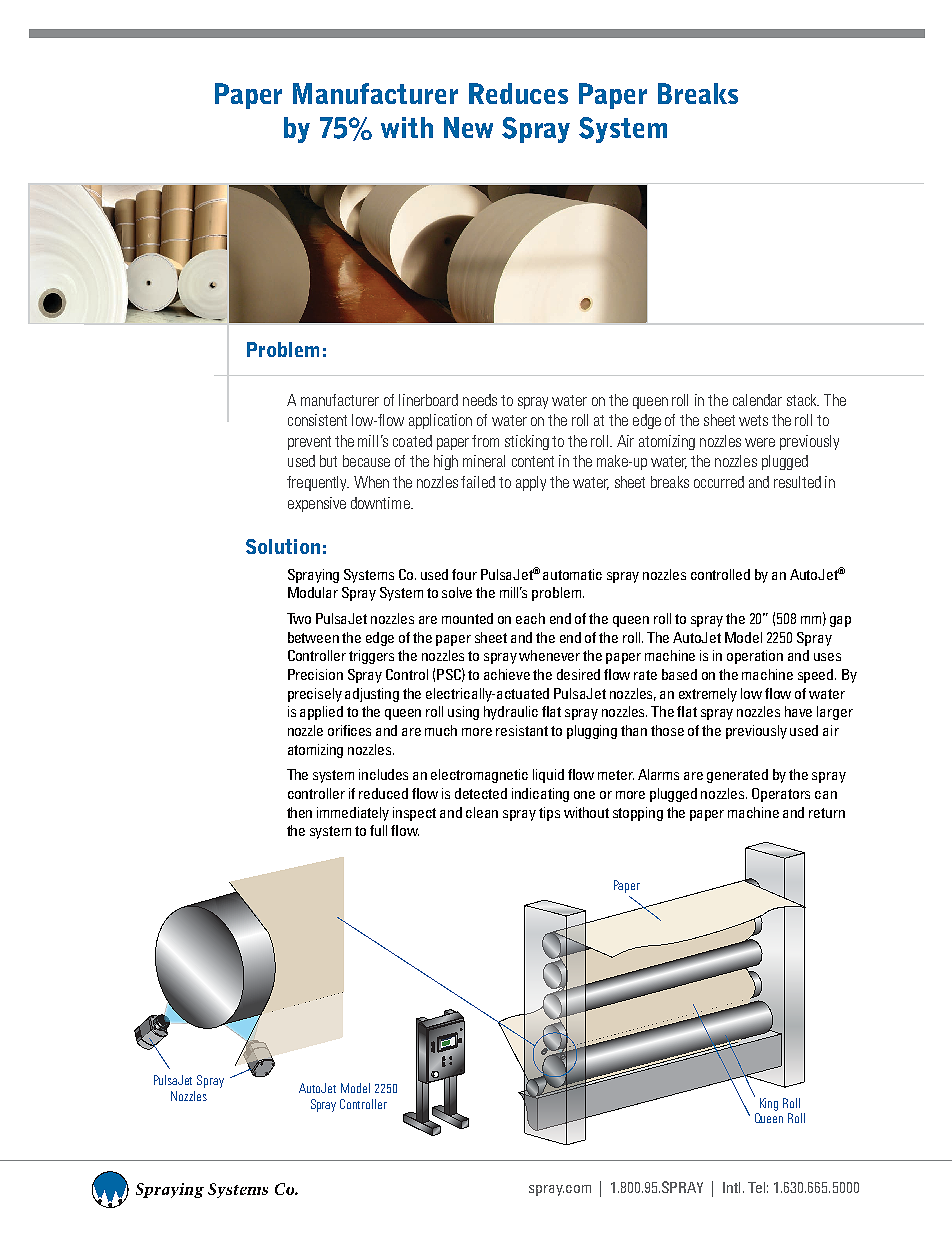  What do you see at coordinates (378, 830) in the screenshot?
I see `full` at bounding box center [378, 830].
